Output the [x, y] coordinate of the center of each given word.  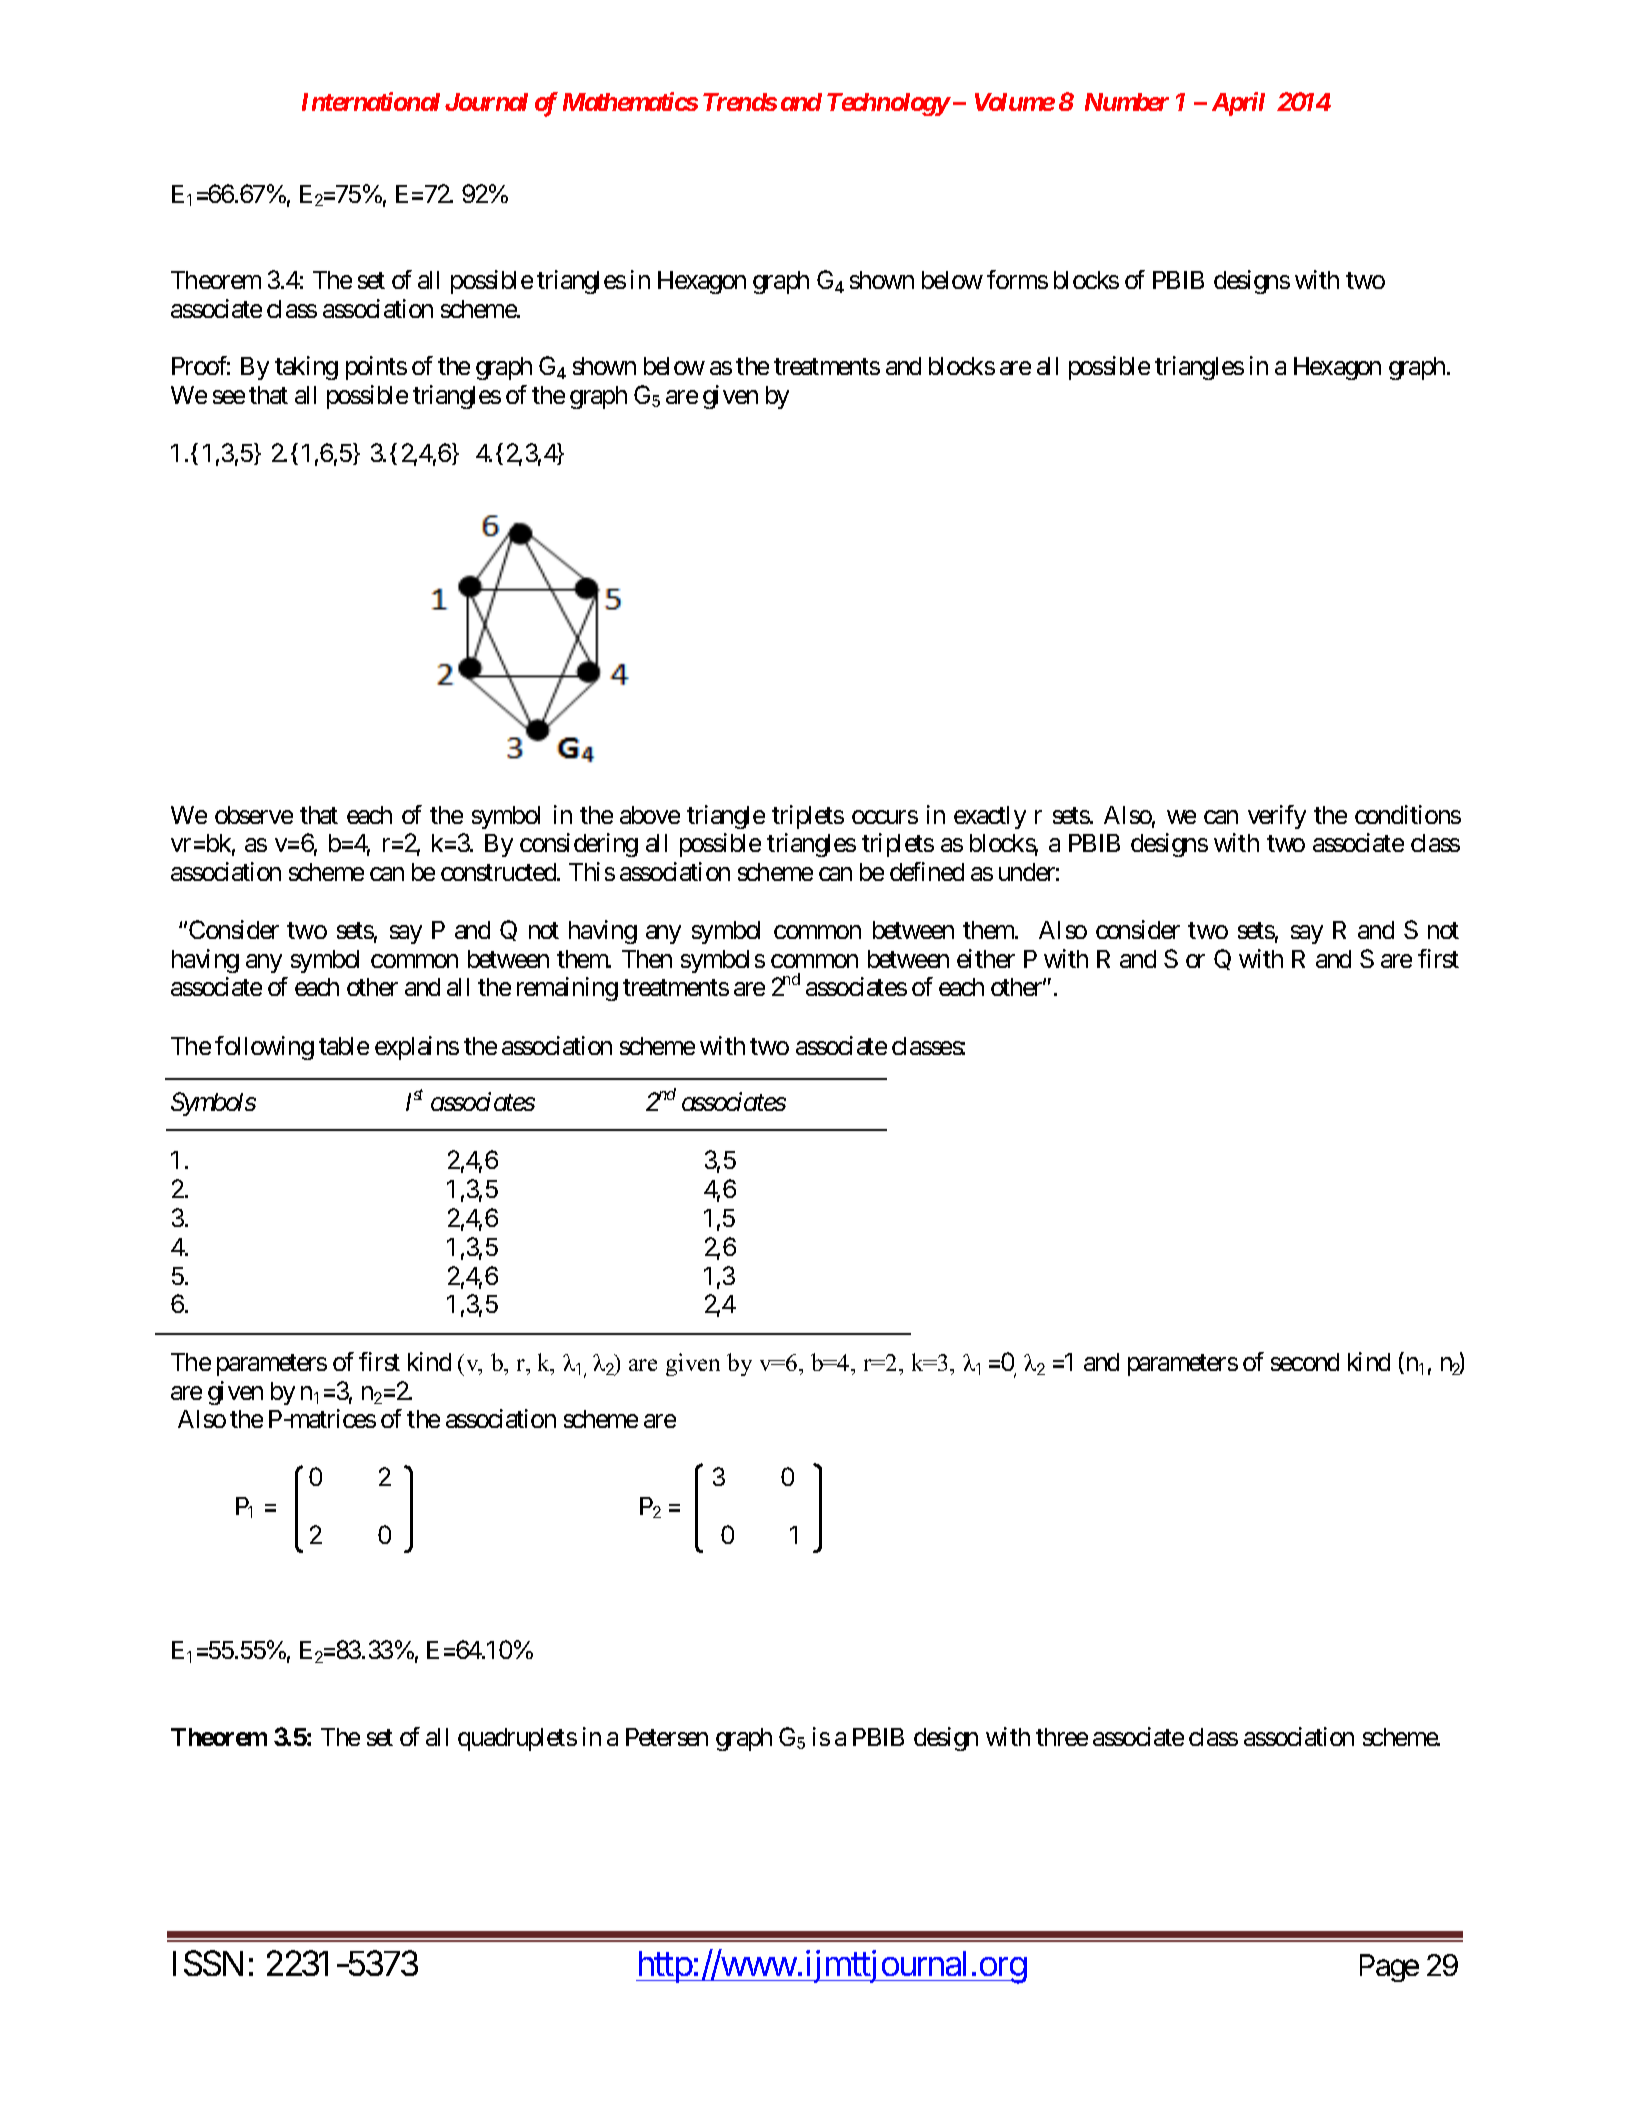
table [344, 1046]
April [1238, 104]
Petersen [667, 1737]
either [986, 958]
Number [1127, 102]
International [371, 101]
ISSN [208, 1963]
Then [647, 959]
